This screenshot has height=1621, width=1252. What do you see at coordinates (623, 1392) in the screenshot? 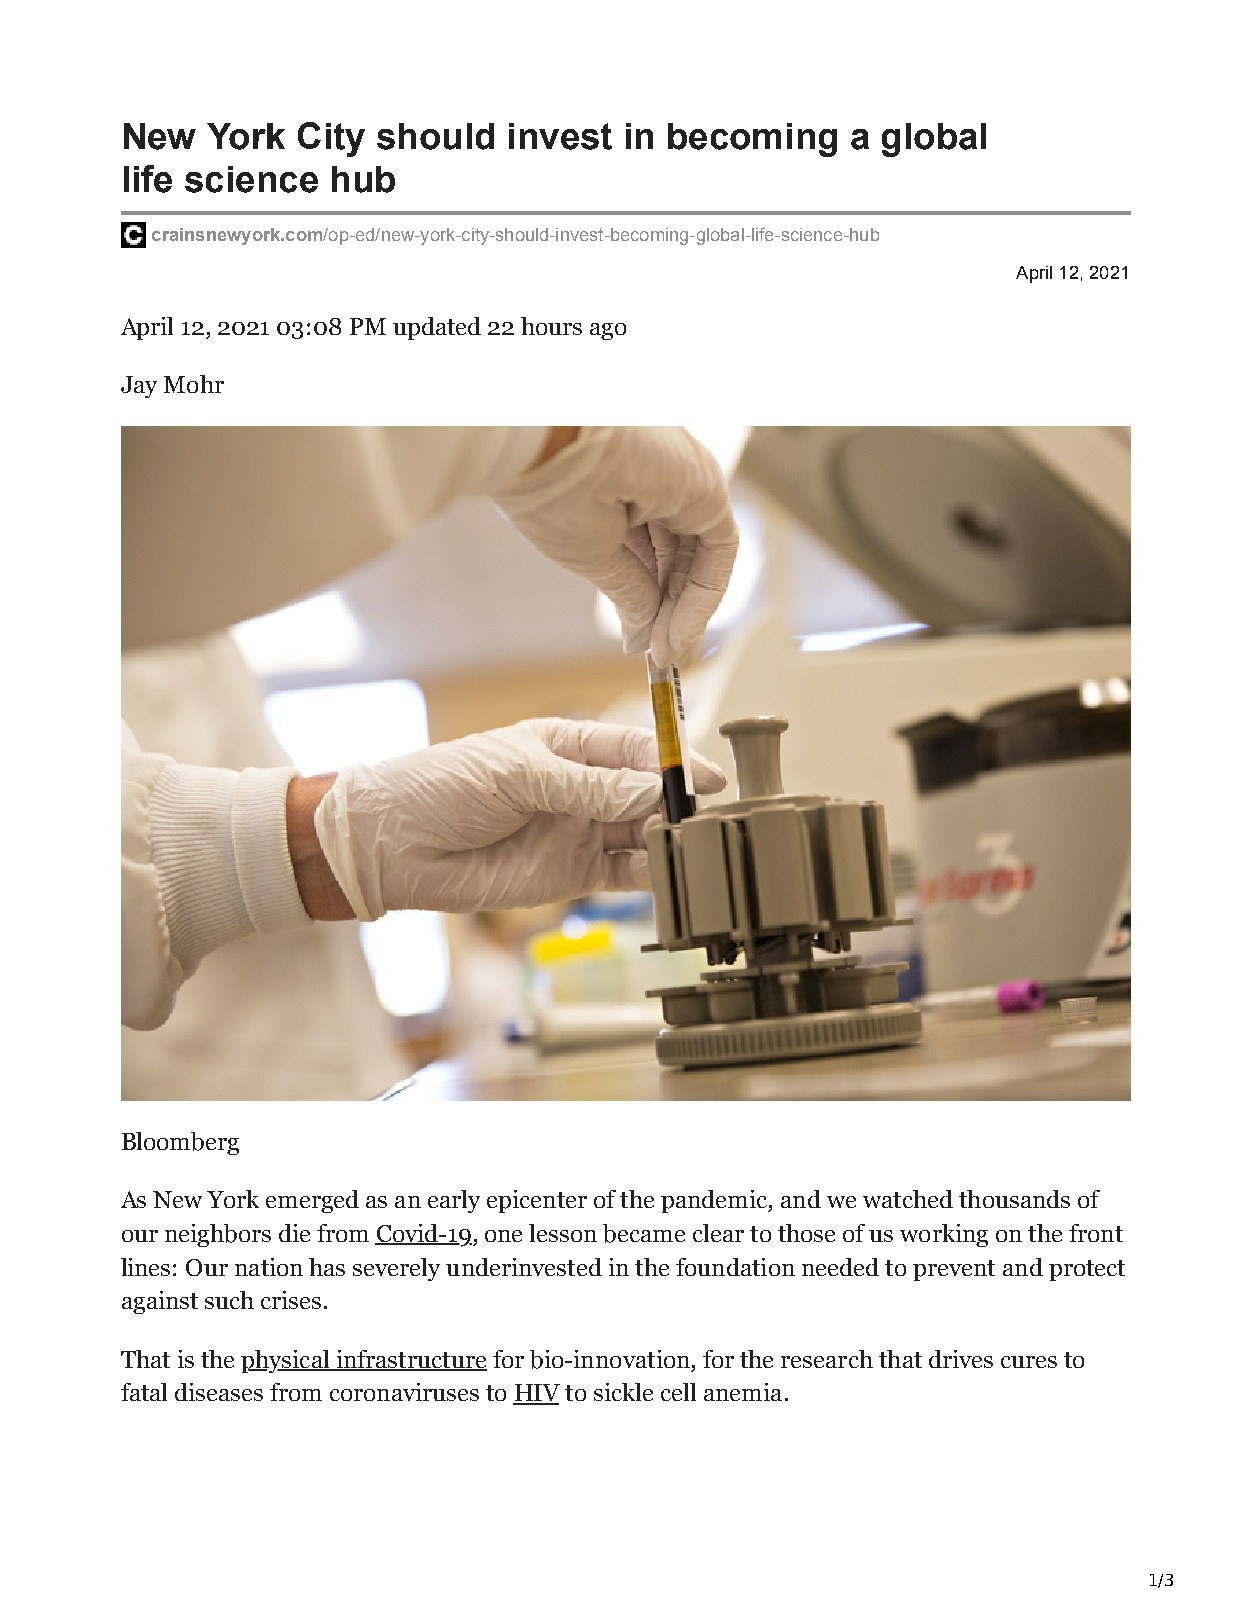
I see `sickle` at bounding box center [623, 1392].
